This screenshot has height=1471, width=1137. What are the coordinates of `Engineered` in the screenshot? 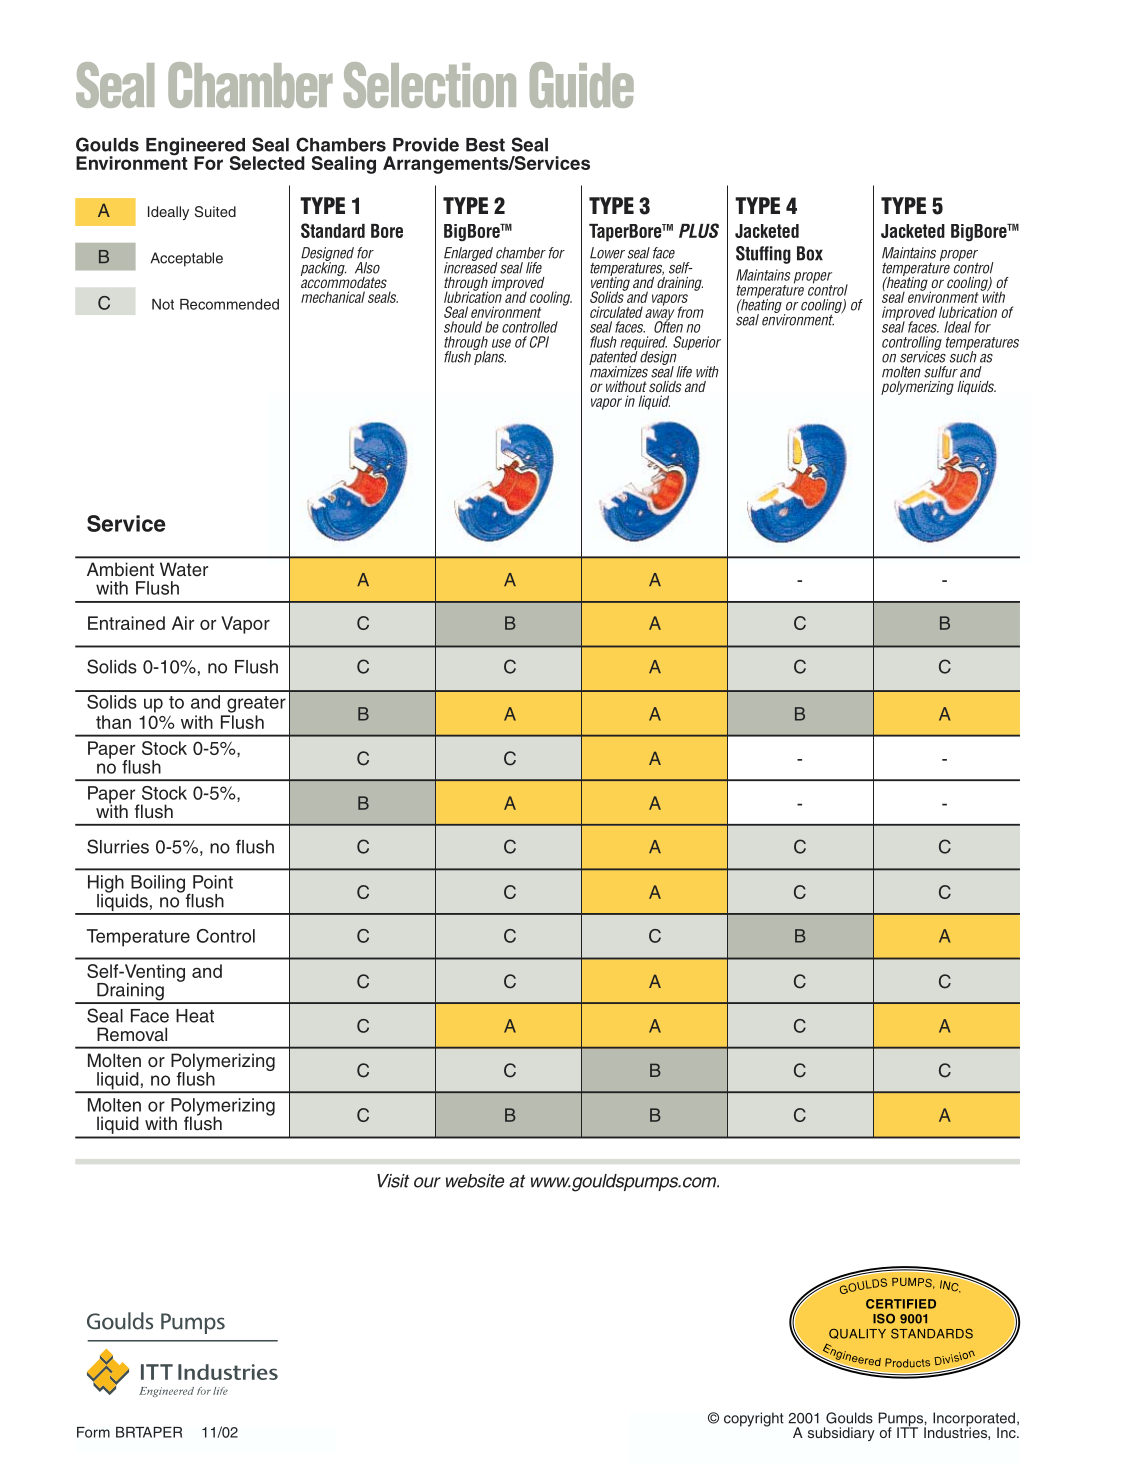 It's located at (195, 148).
